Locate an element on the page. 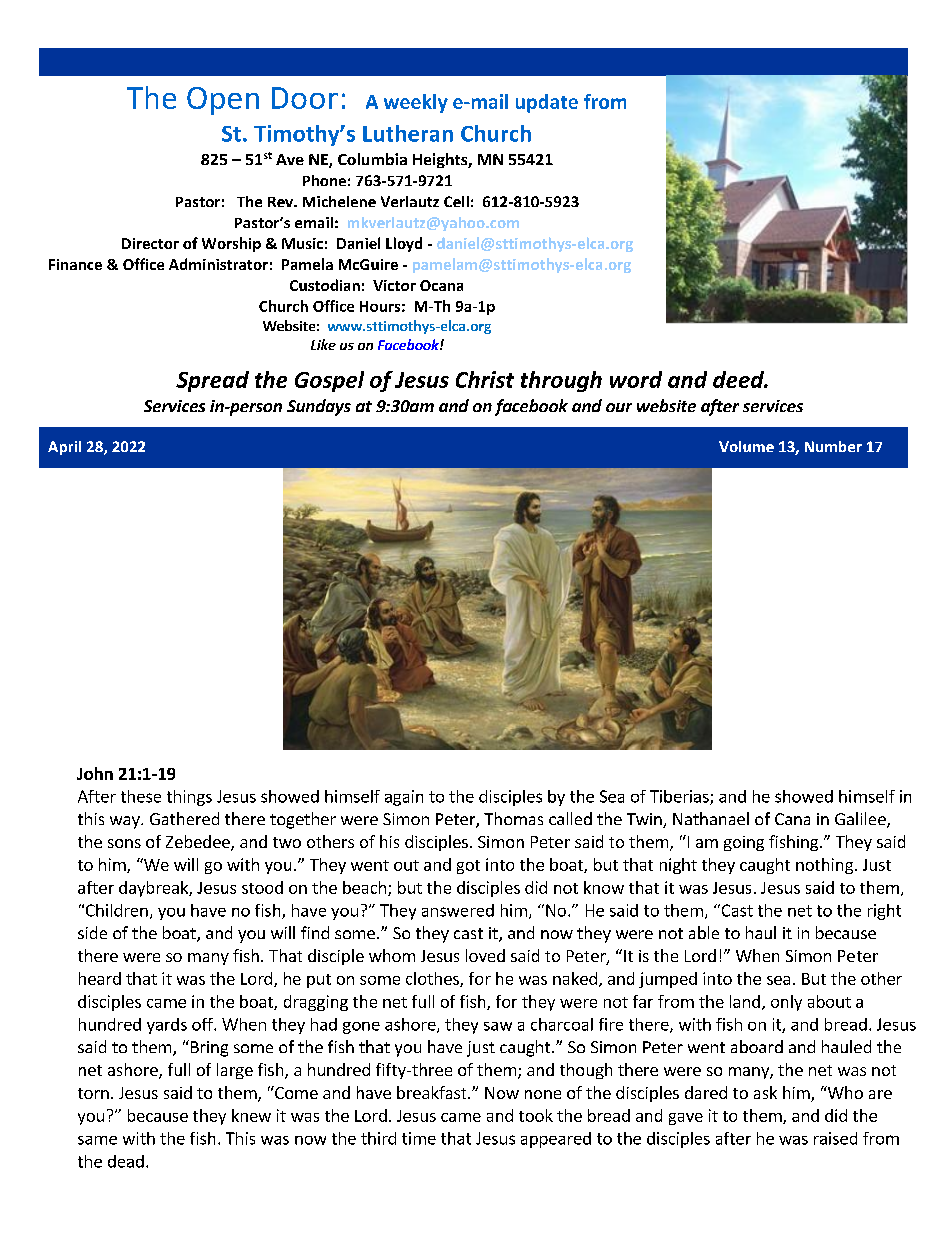 The height and width of the page is (1233, 952). got is located at coordinates (468, 867).
